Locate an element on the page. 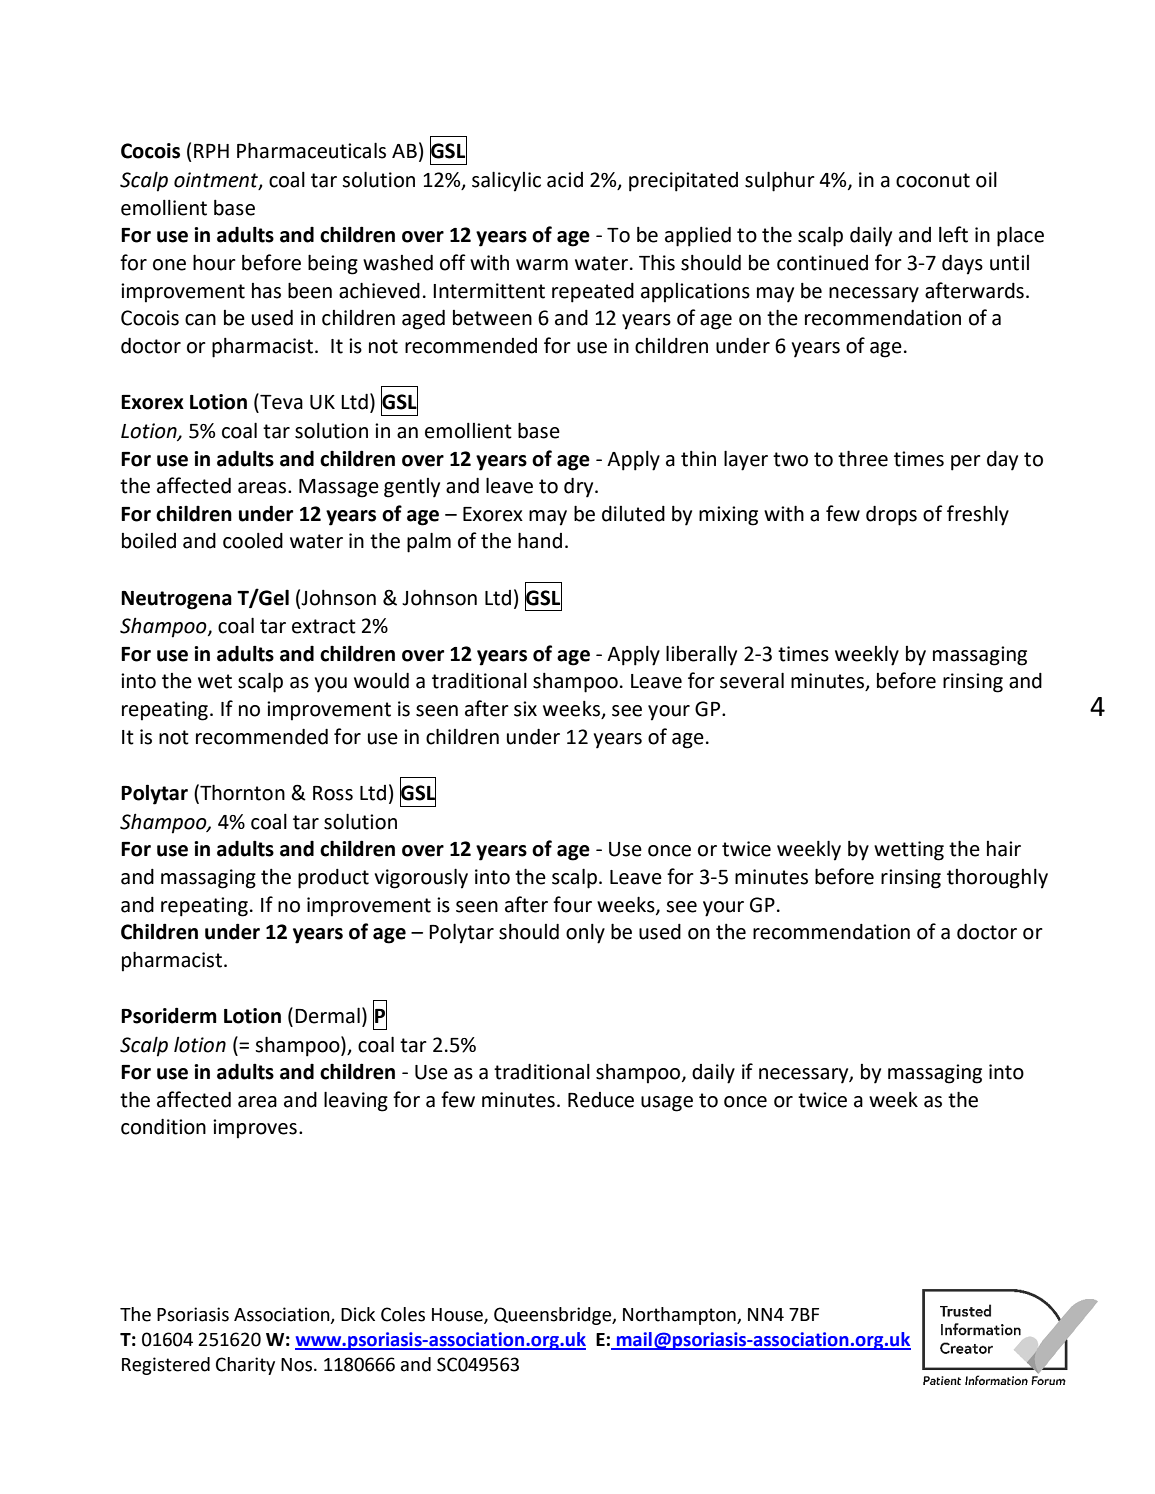  extract is located at coordinates (324, 626).
